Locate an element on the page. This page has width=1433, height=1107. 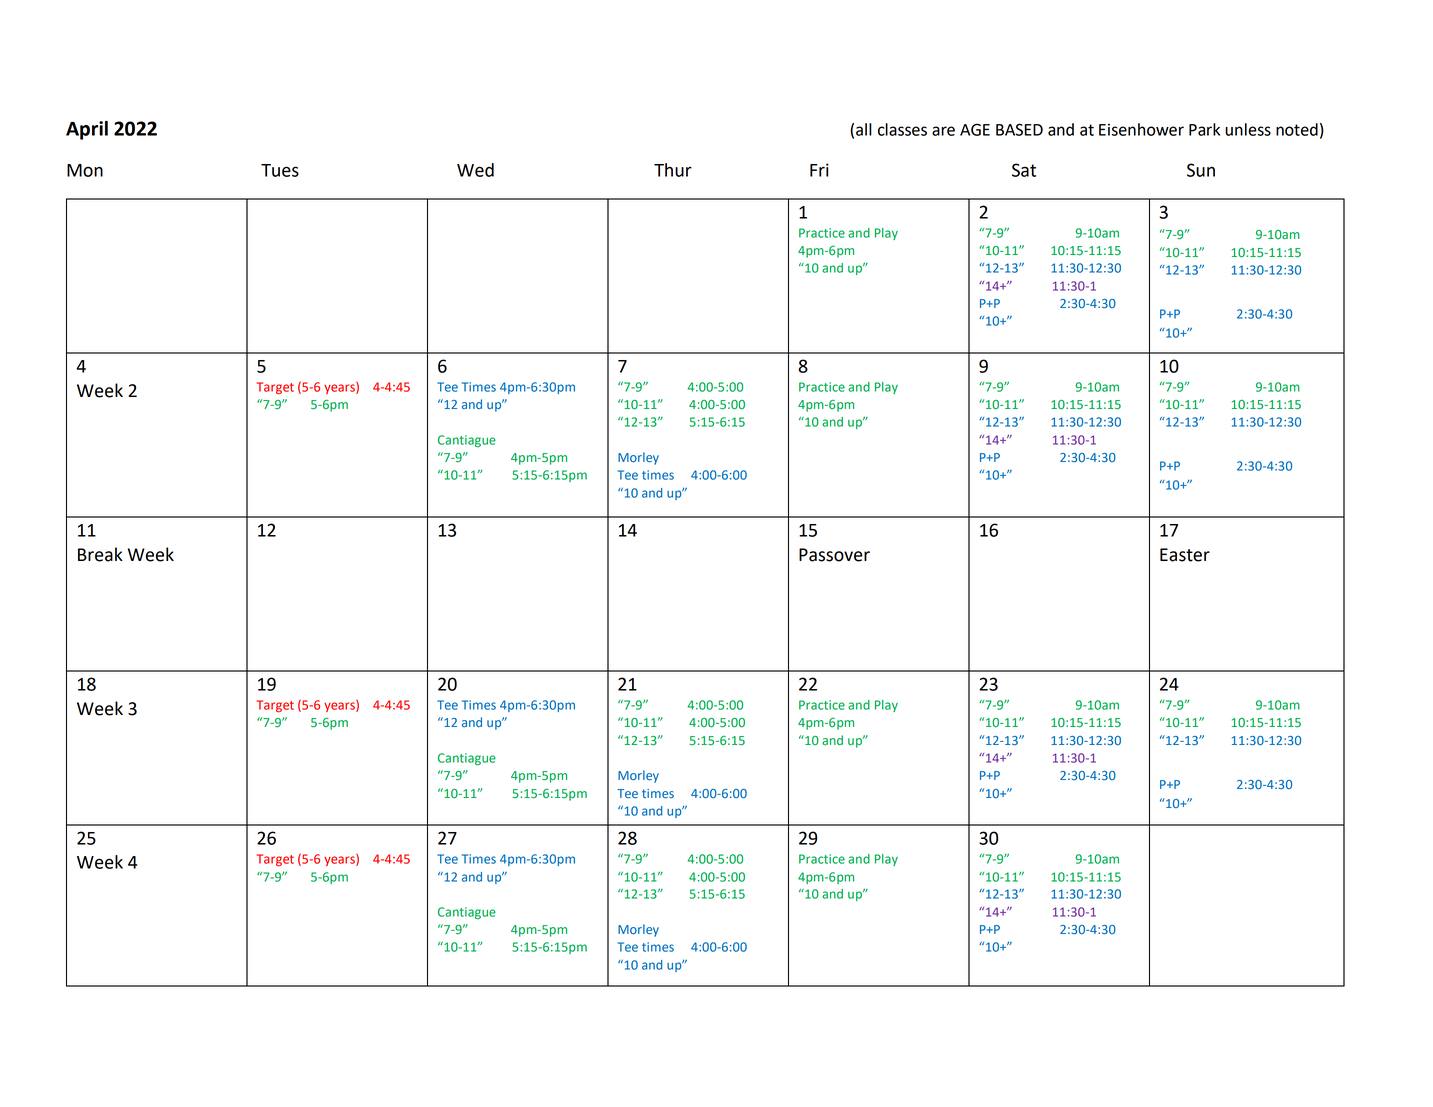
Break is located at coordinates (100, 554).
